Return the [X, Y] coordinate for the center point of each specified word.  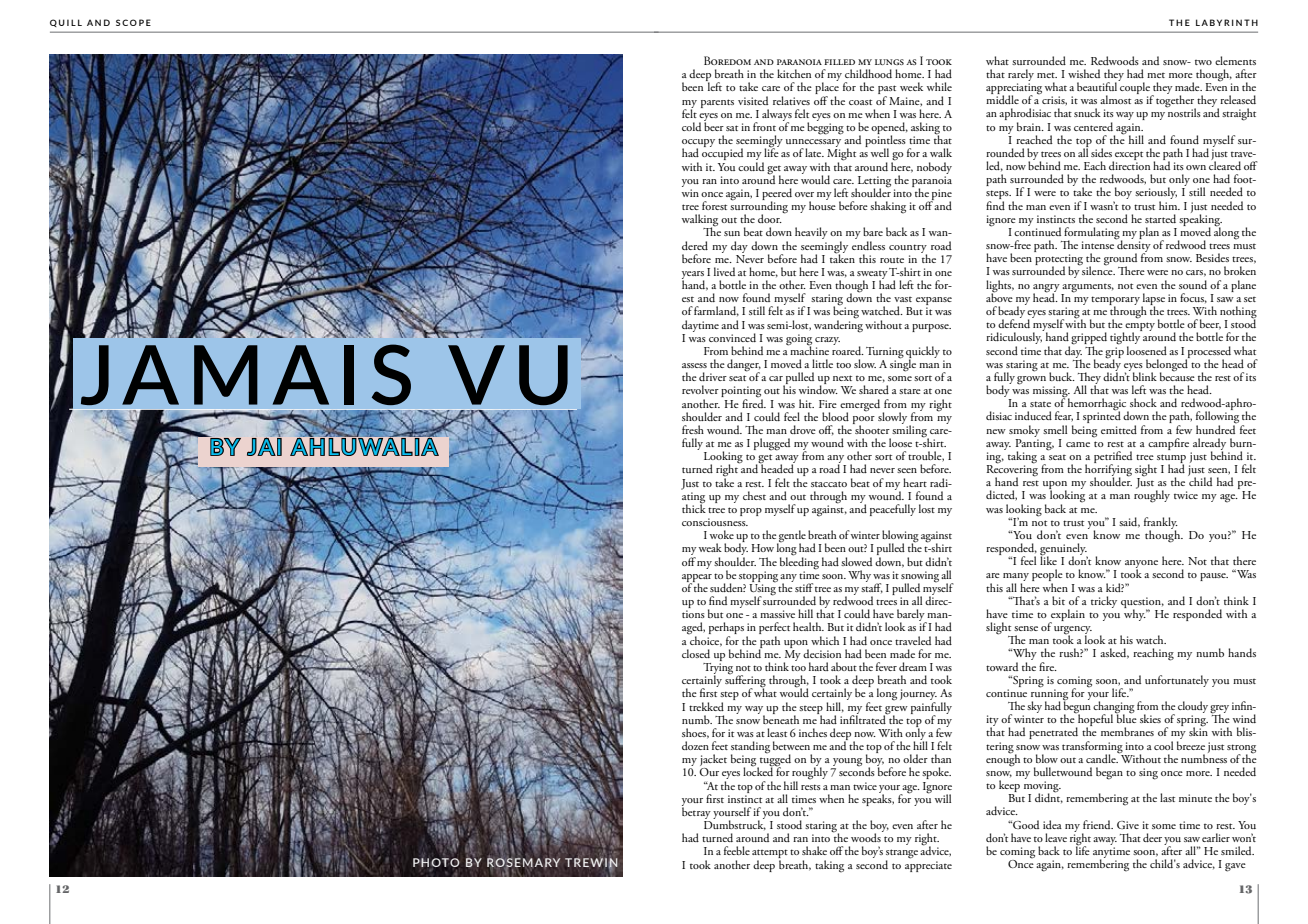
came [1078, 444]
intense [1097, 245]
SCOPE [133, 22]
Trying [718, 668]
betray [696, 812]
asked [1114, 653]
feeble [737, 850]
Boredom [727, 60]
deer [1152, 837]
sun [732, 233]
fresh [693, 429]
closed [696, 653]
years [693, 276]
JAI [264, 446]
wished [1084, 73]
